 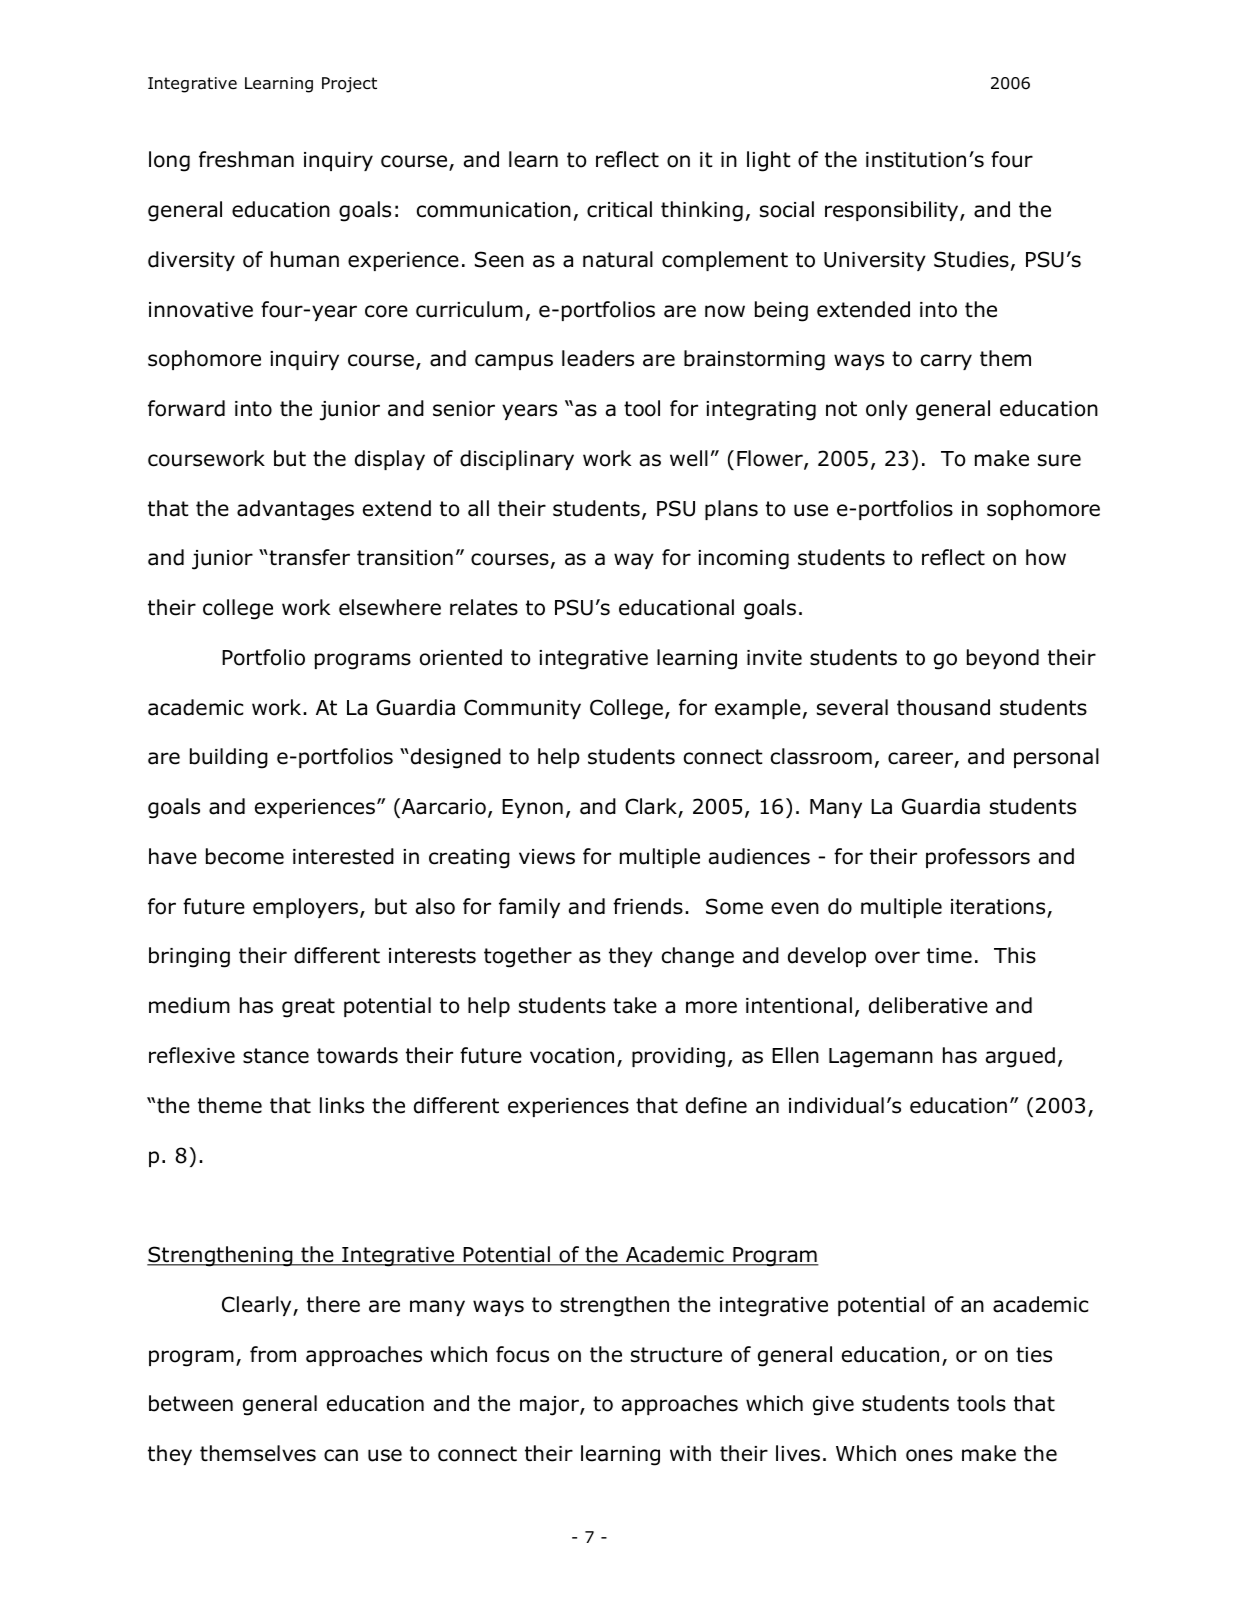 I want to click on carry, so click(x=946, y=362).
